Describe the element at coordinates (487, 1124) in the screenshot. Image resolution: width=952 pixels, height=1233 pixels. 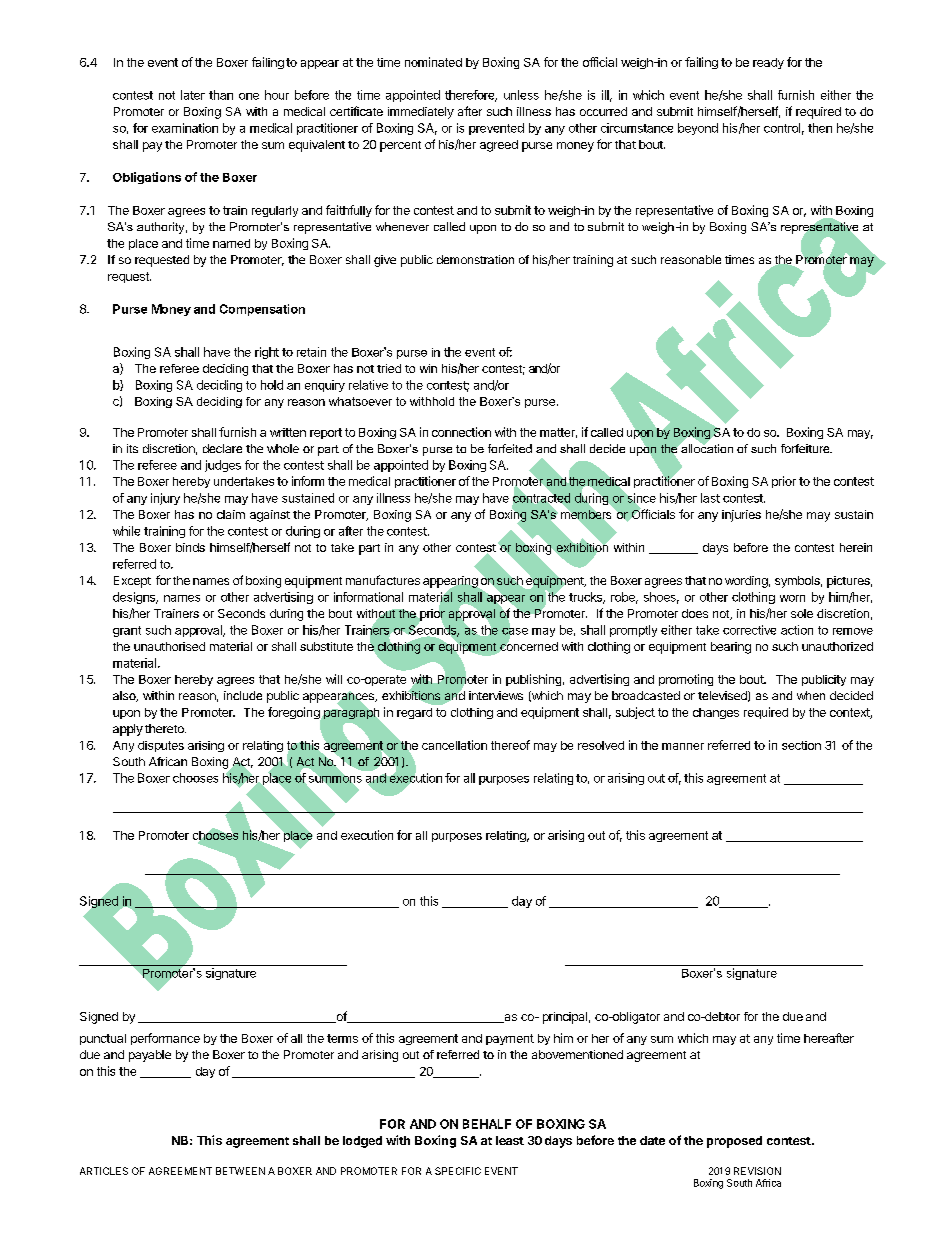
I see `BEHALF` at that location.
